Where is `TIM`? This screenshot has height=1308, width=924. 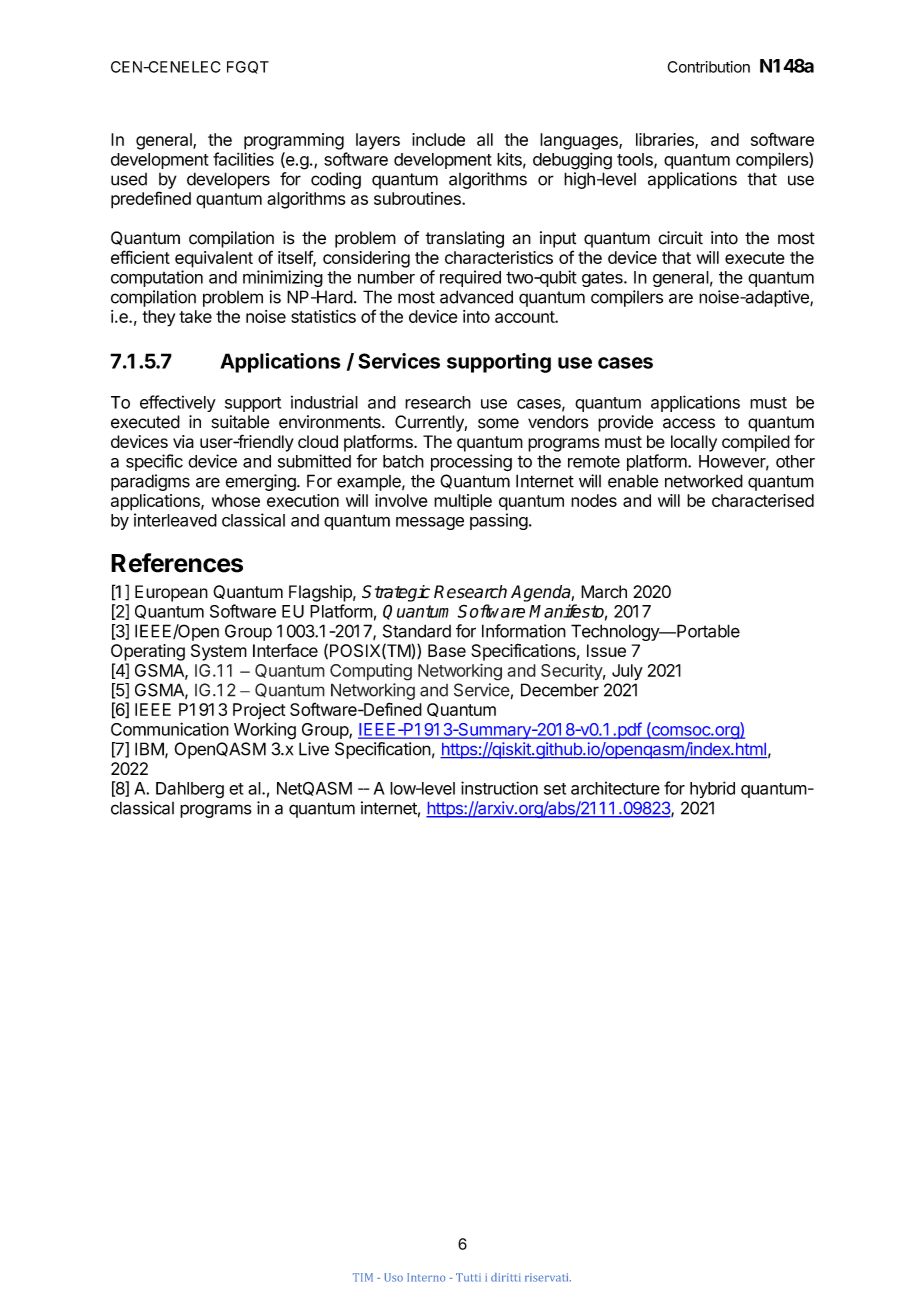
TIM is located at coordinates (363, 1277).
